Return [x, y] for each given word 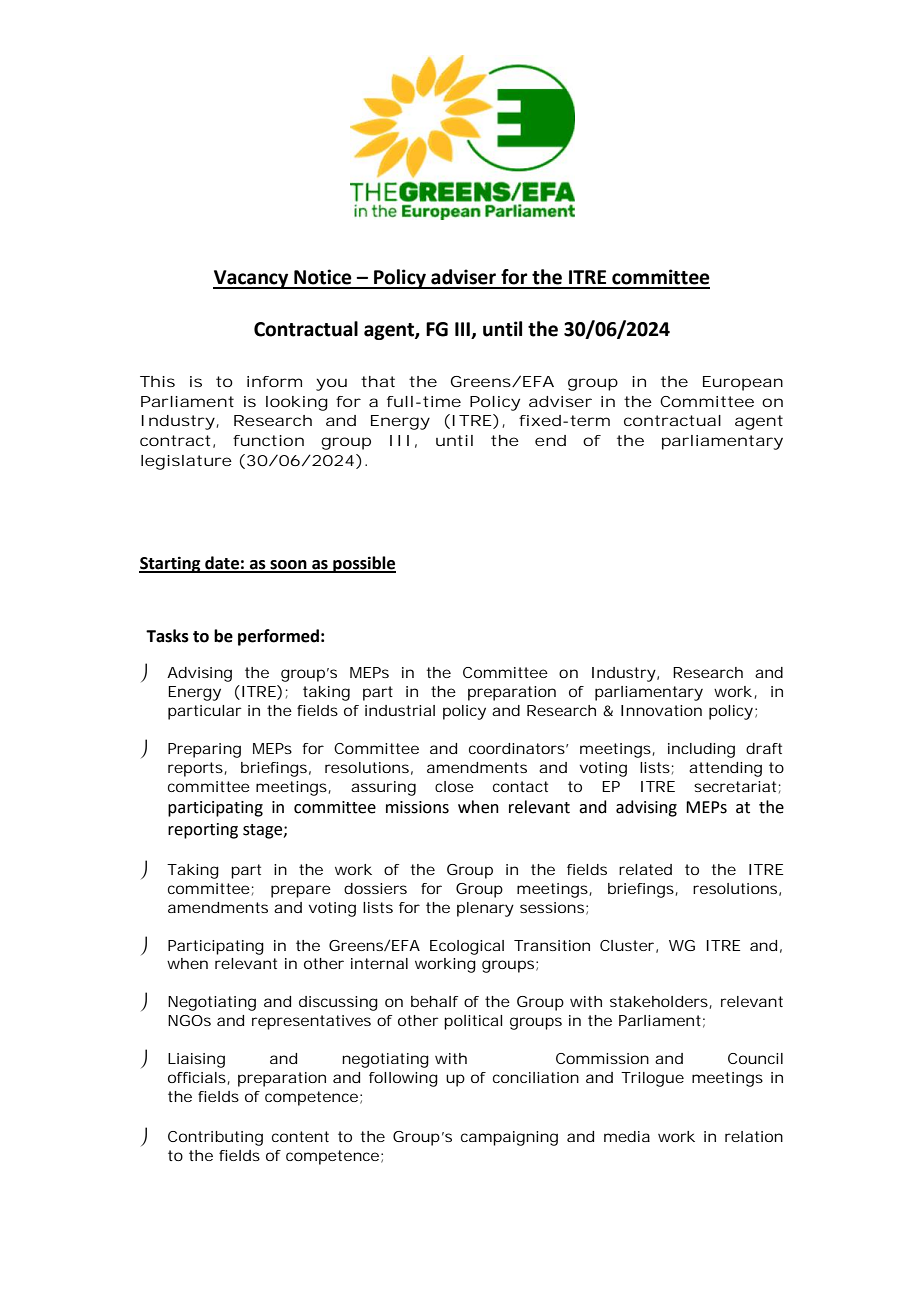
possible [363, 564]
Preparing [204, 750]
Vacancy [252, 279]
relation [754, 1136]
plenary [485, 909]
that [378, 381]
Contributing [215, 1138]
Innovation [661, 710]
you [331, 384]
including [701, 750]
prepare [301, 891]
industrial [400, 710]
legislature [186, 462]
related [645, 869]
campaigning [509, 1138]
